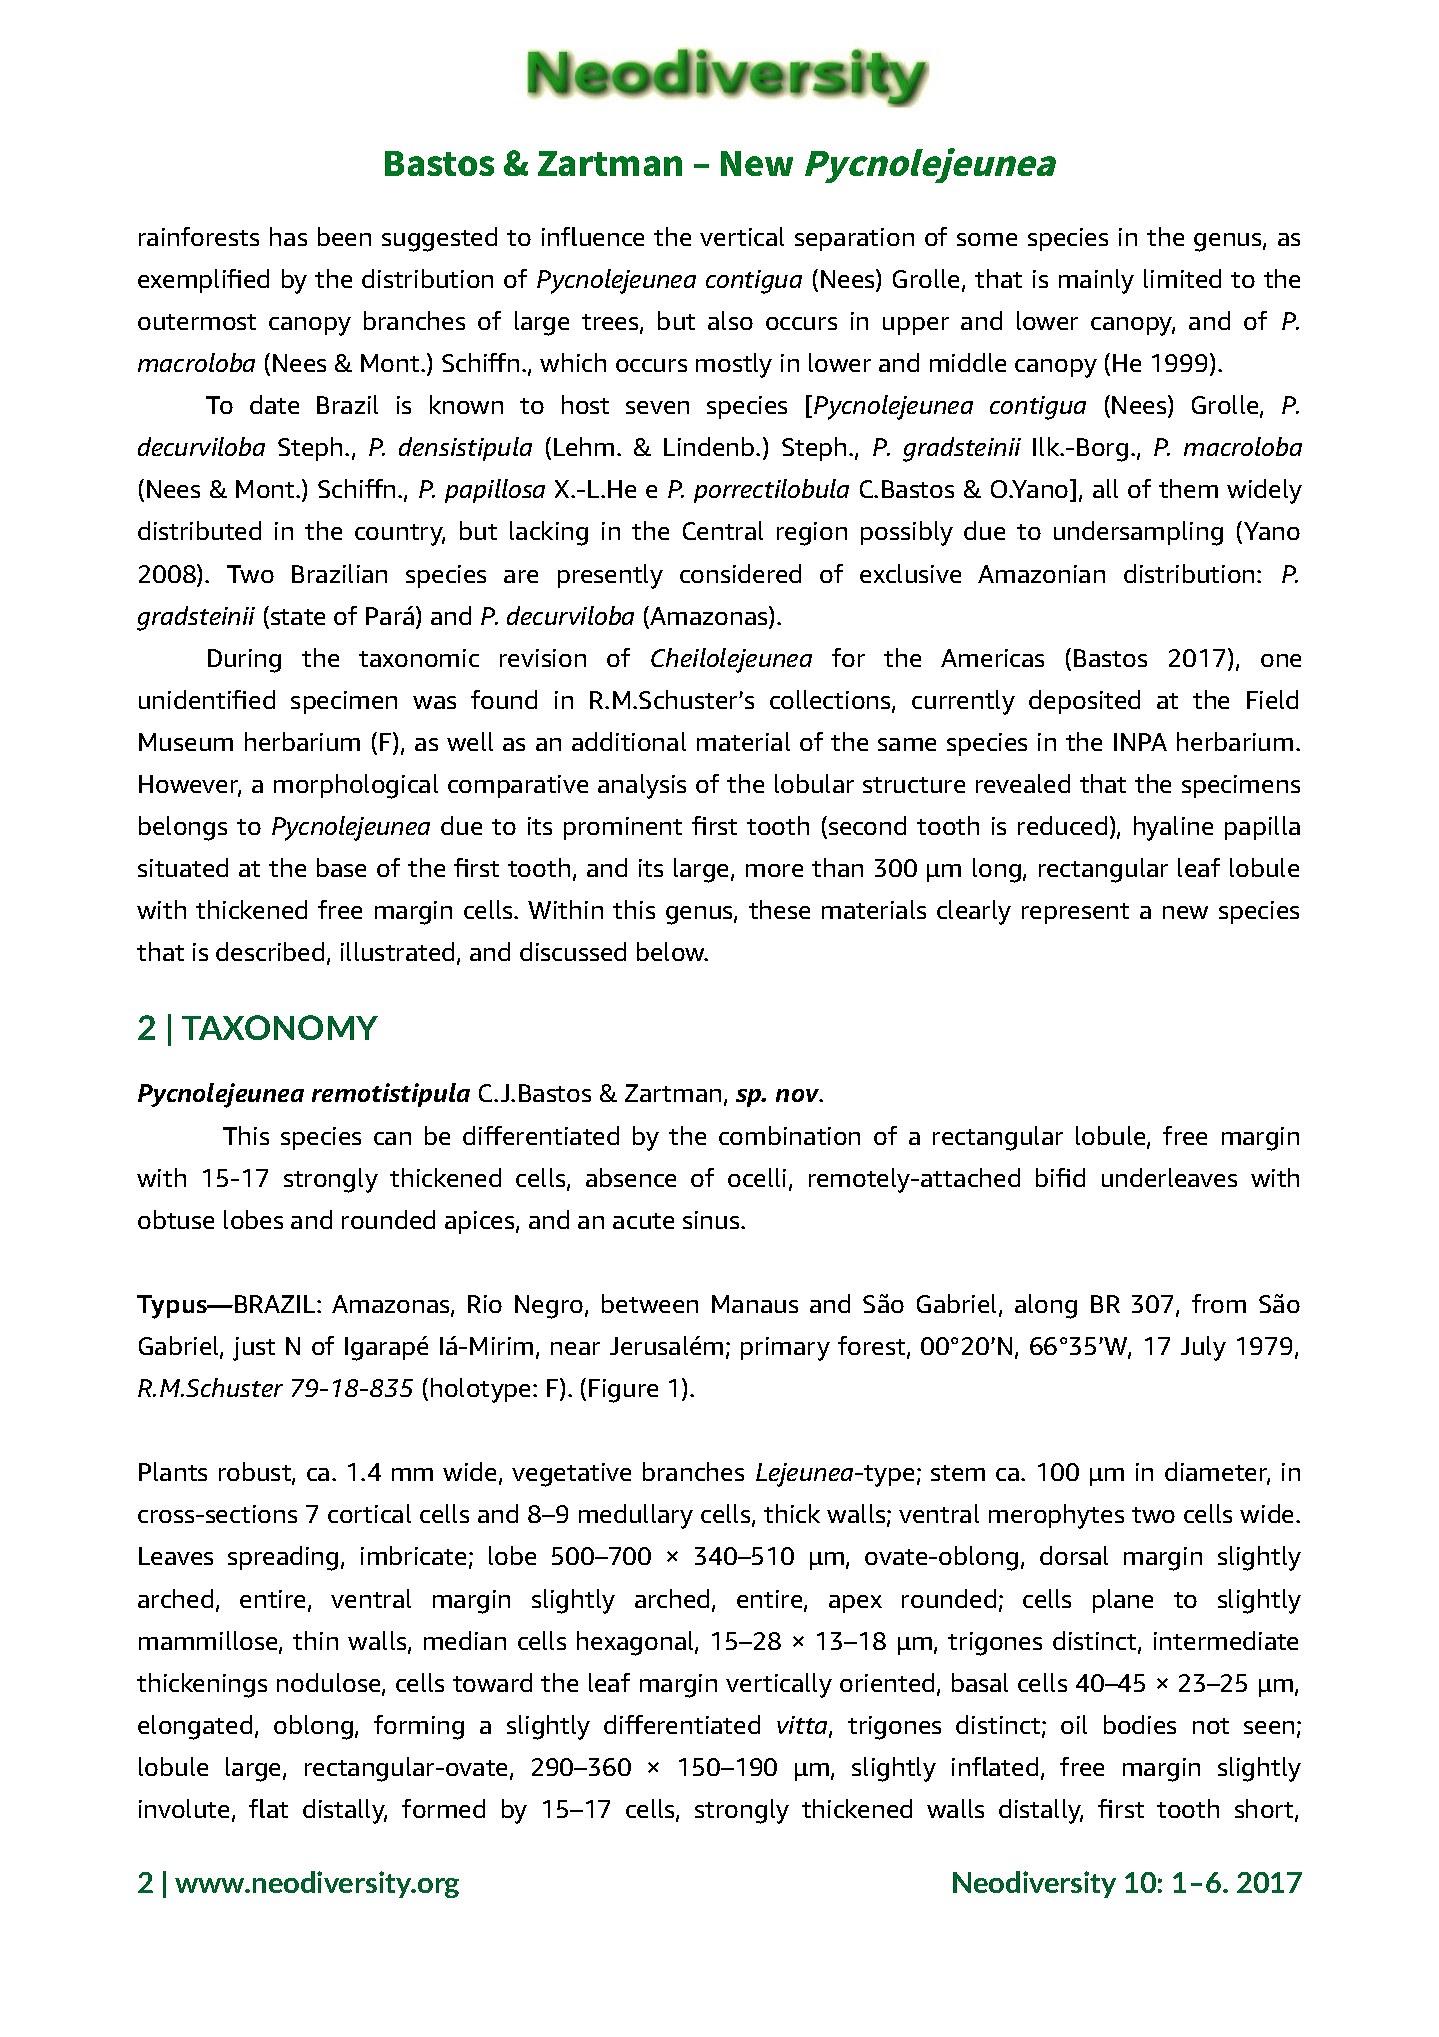 The width and height of the page is (1439, 2037). What do you see at coordinates (419, 1727) in the page?
I see `forming` at bounding box center [419, 1727].
